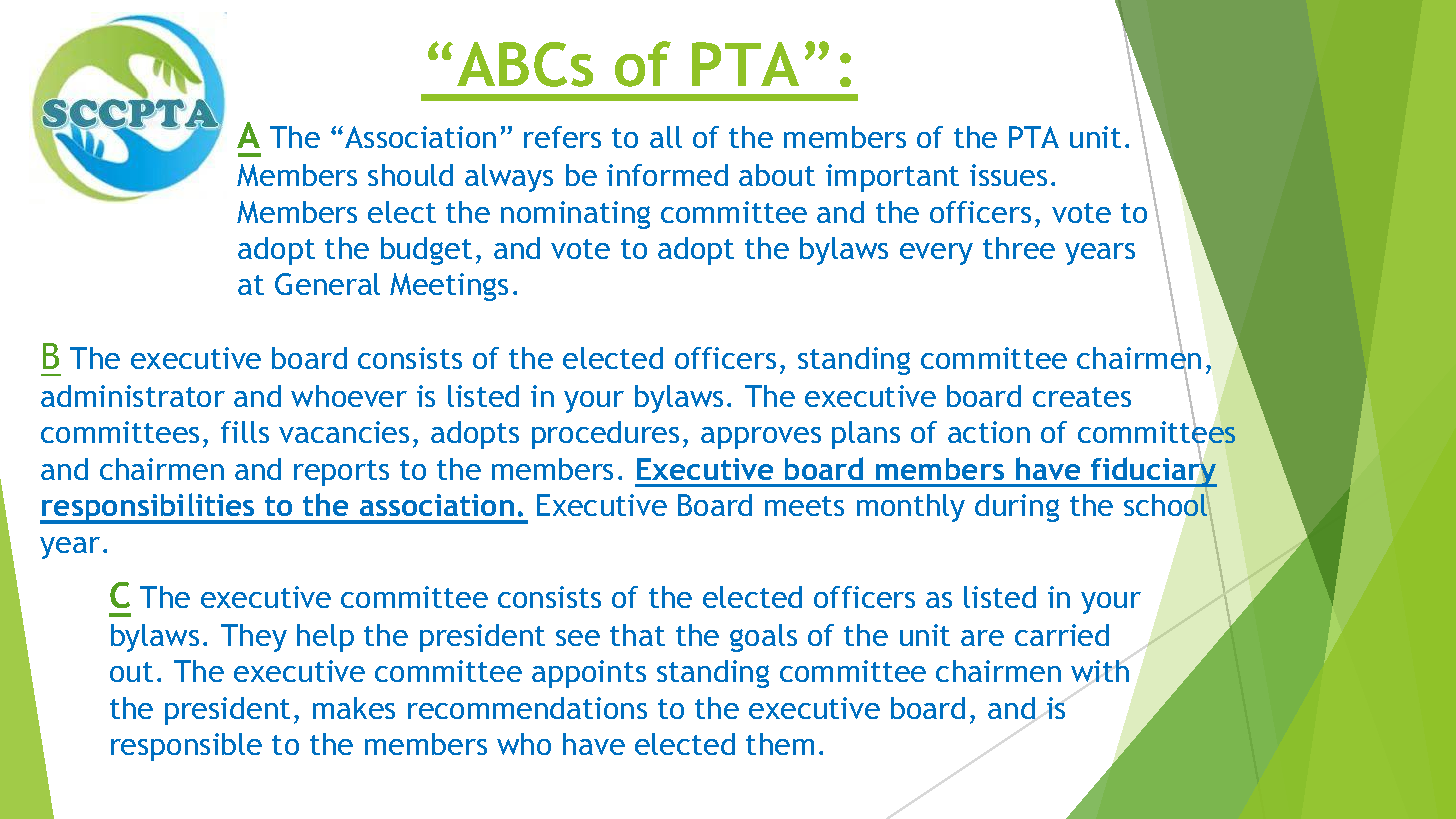 This screenshot has height=819, width=1456. What do you see at coordinates (327, 284) in the screenshot?
I see `General` at bounding box center [327, 284].
